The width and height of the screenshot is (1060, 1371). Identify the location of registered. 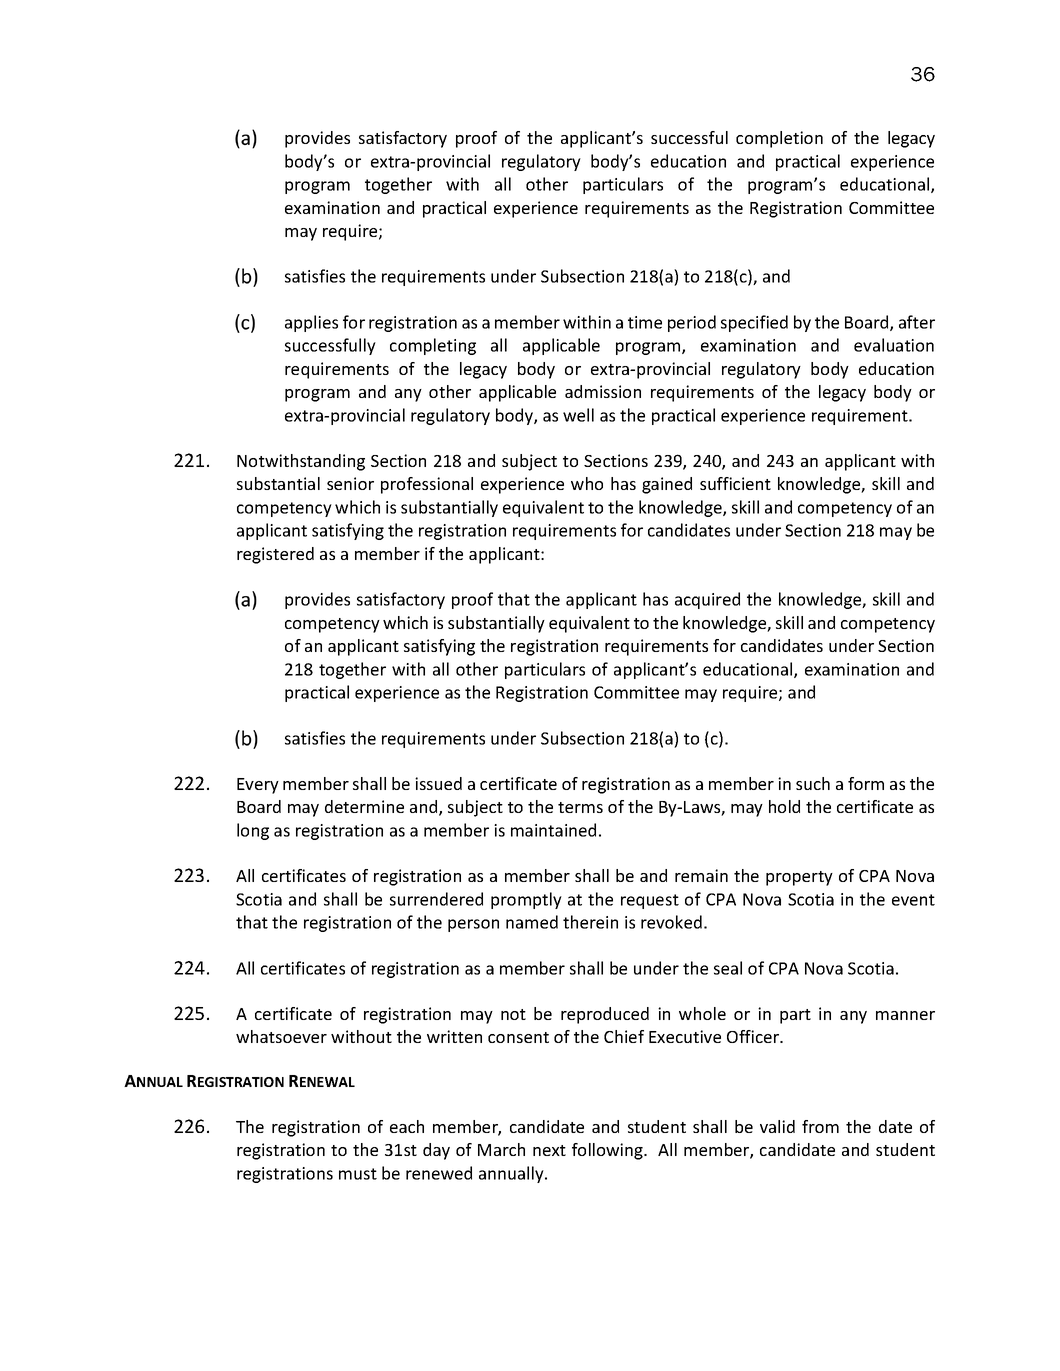
(275, 555).
